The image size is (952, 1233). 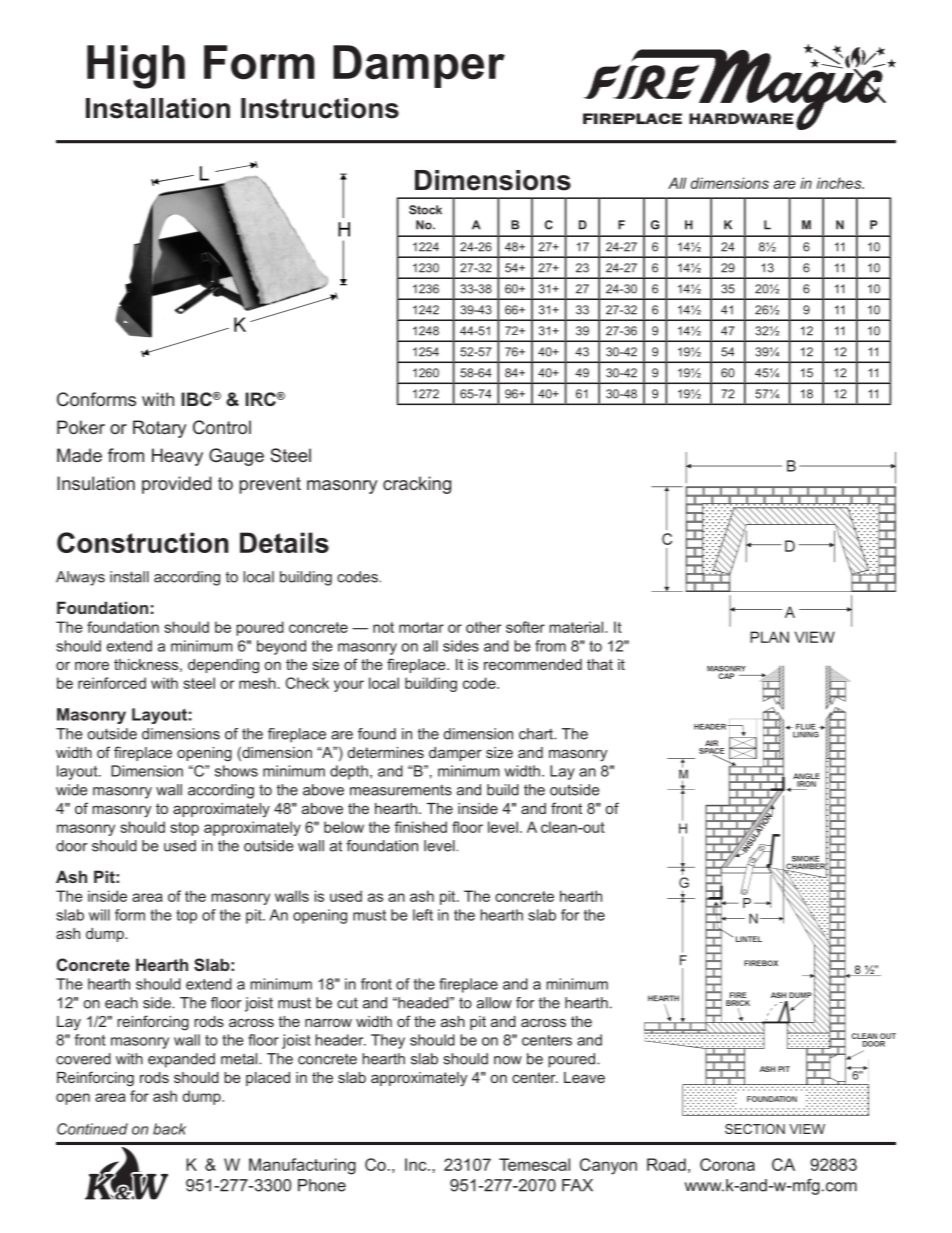 What do you see at coordinates (483, 627) in the page?
I see `other` at bounding box center [483, 627].
